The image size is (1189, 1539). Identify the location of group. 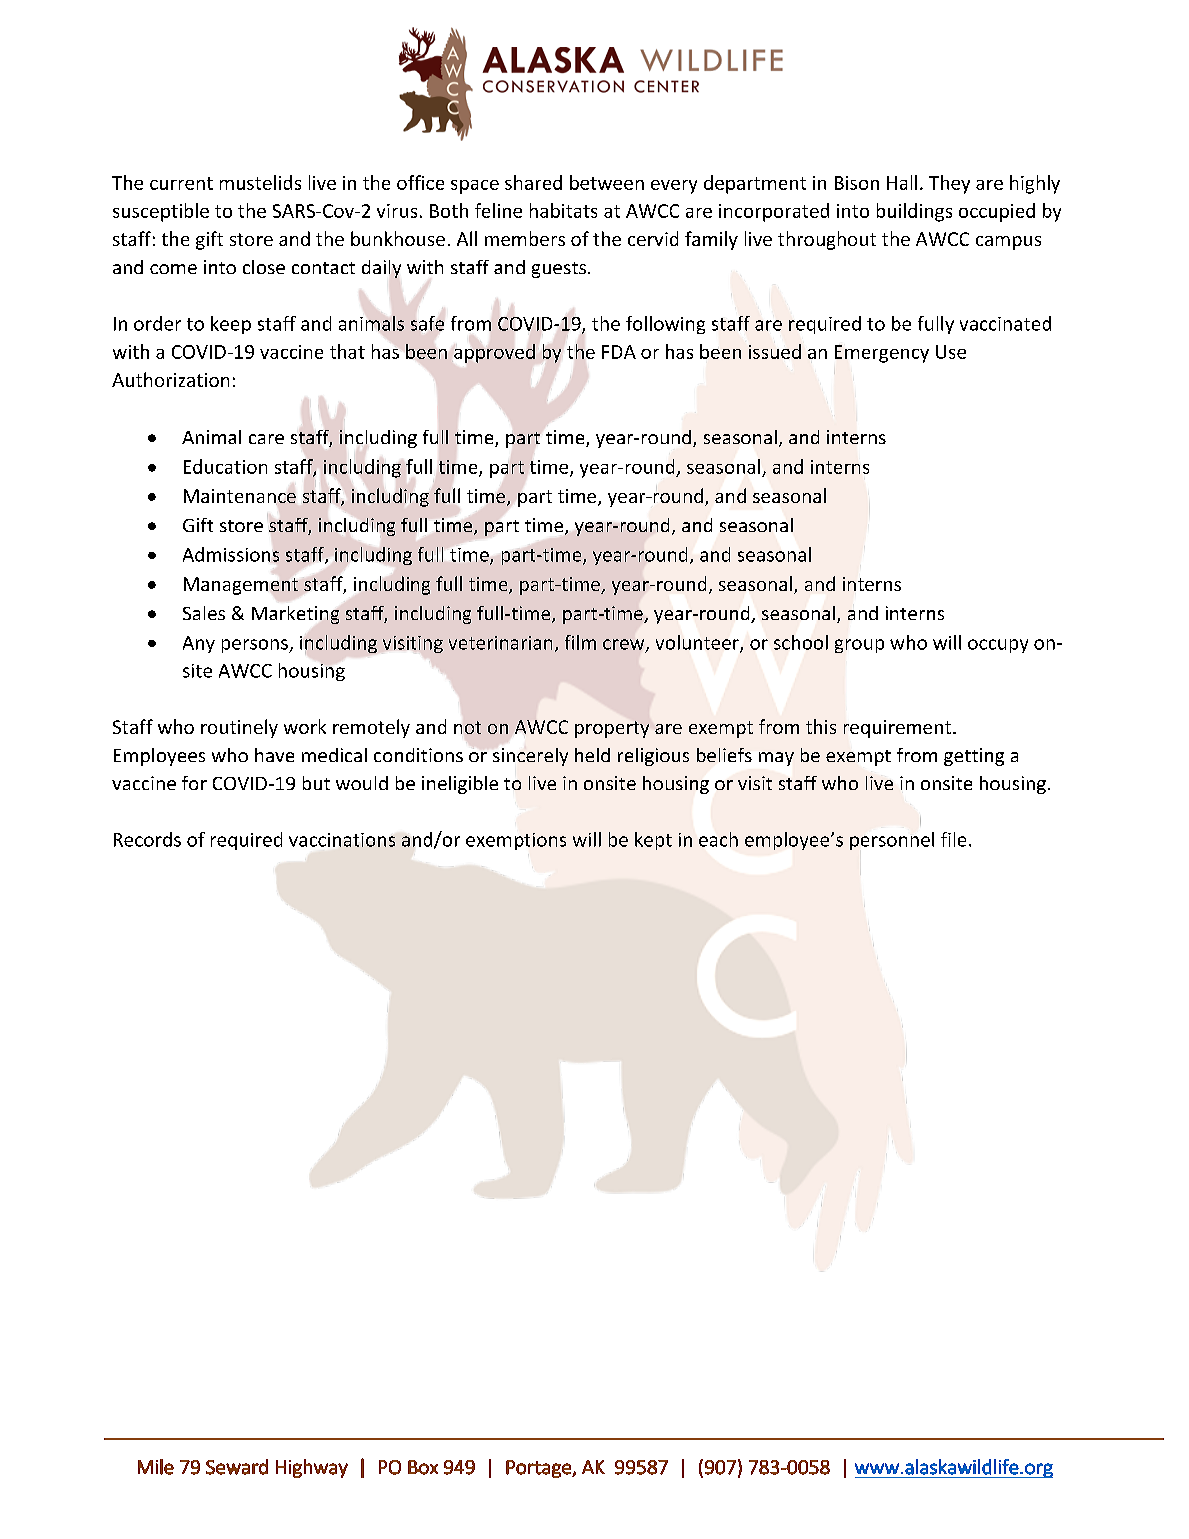
(859, 646).
